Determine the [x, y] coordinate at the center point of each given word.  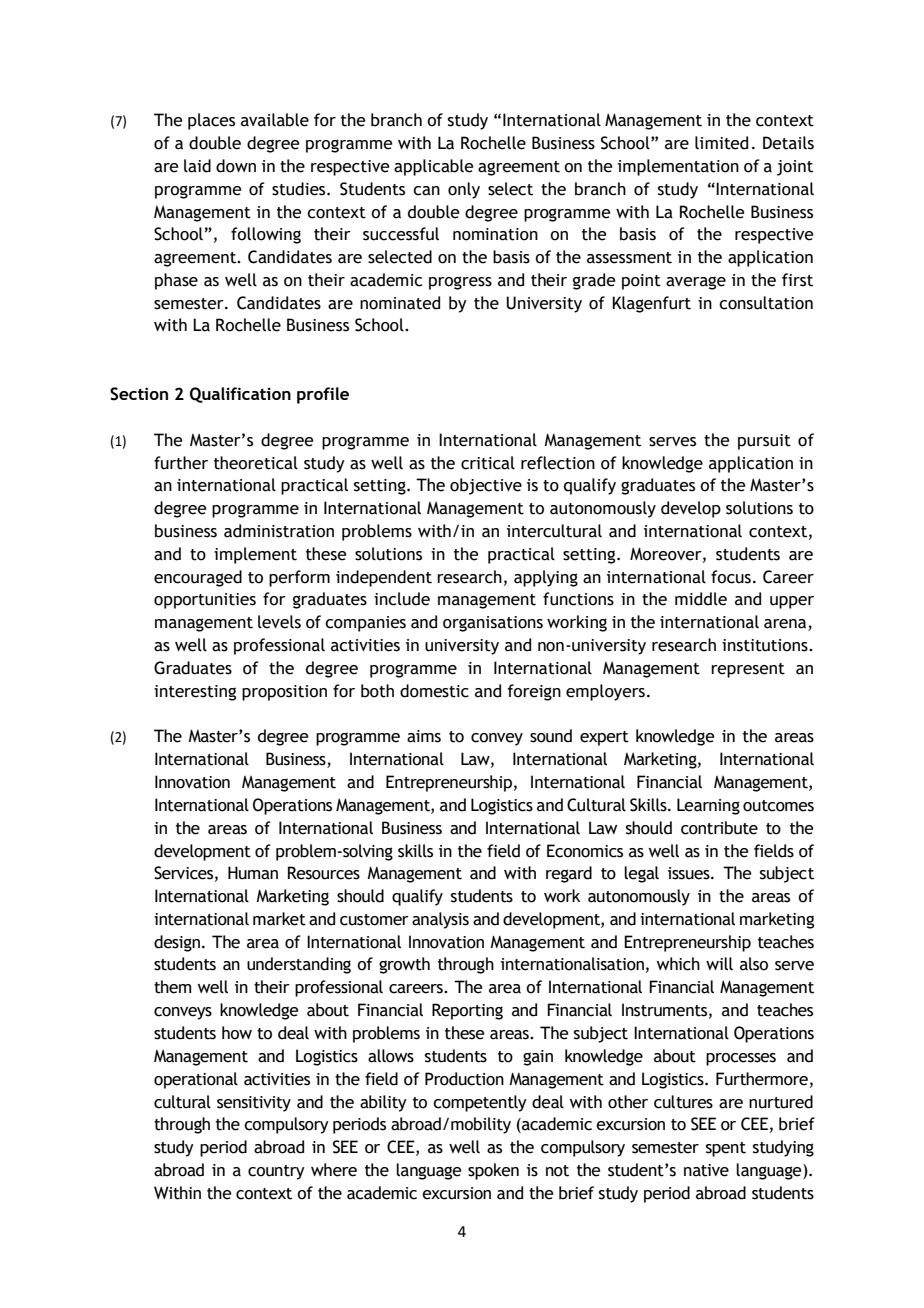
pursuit [764, 442]
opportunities [205, 601]
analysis [440, 920]
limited [721, 143]
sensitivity [254, 1104]
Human [253, 873]
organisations [493, 624]
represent [748, 670]
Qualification [240, 395]
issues [690, 873]
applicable [434, 167]
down [236, 166]
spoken [493, 1171]
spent [726, 1149]
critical [488, 463]
